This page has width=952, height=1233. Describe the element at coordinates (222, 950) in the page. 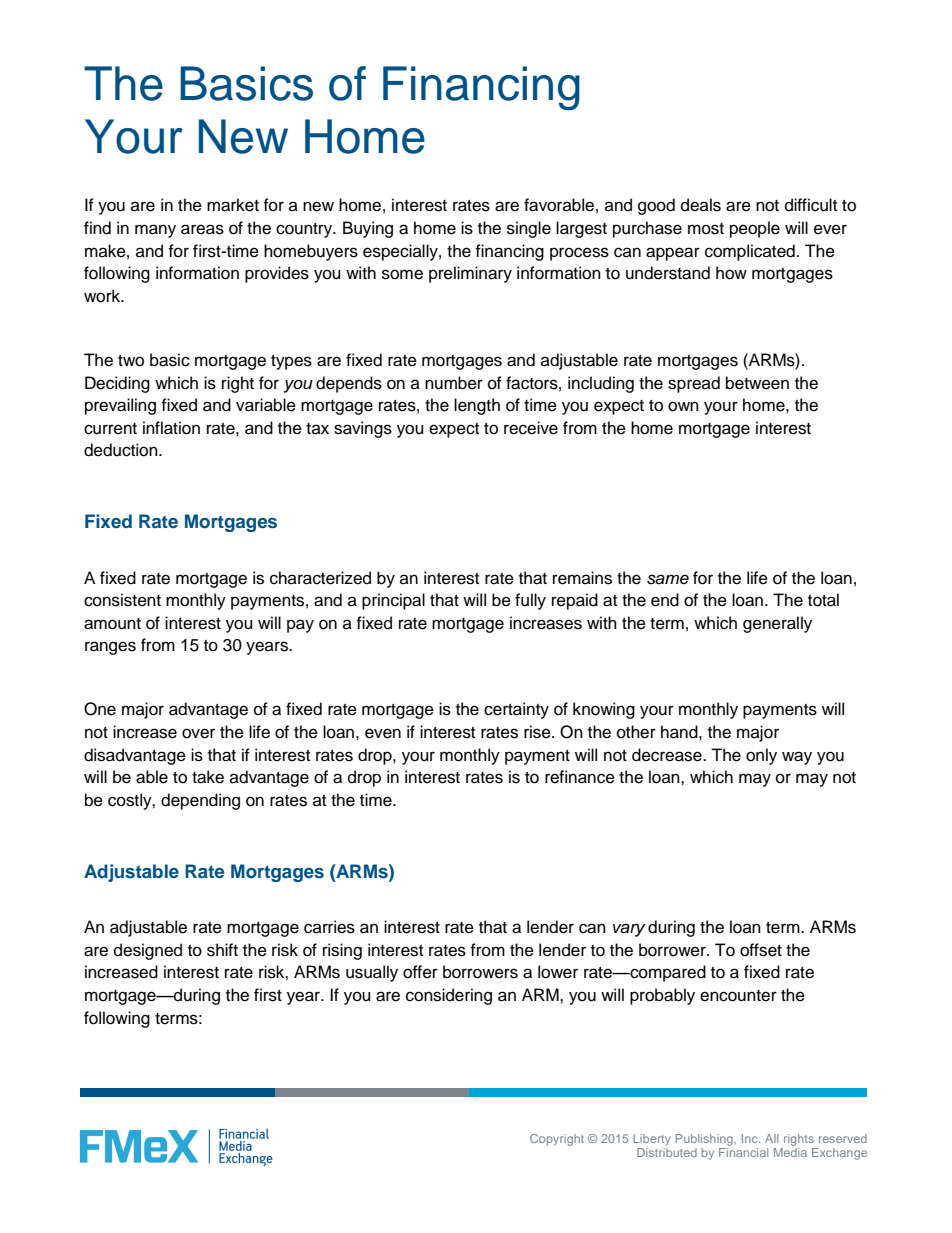

I see `shift` at that location.
